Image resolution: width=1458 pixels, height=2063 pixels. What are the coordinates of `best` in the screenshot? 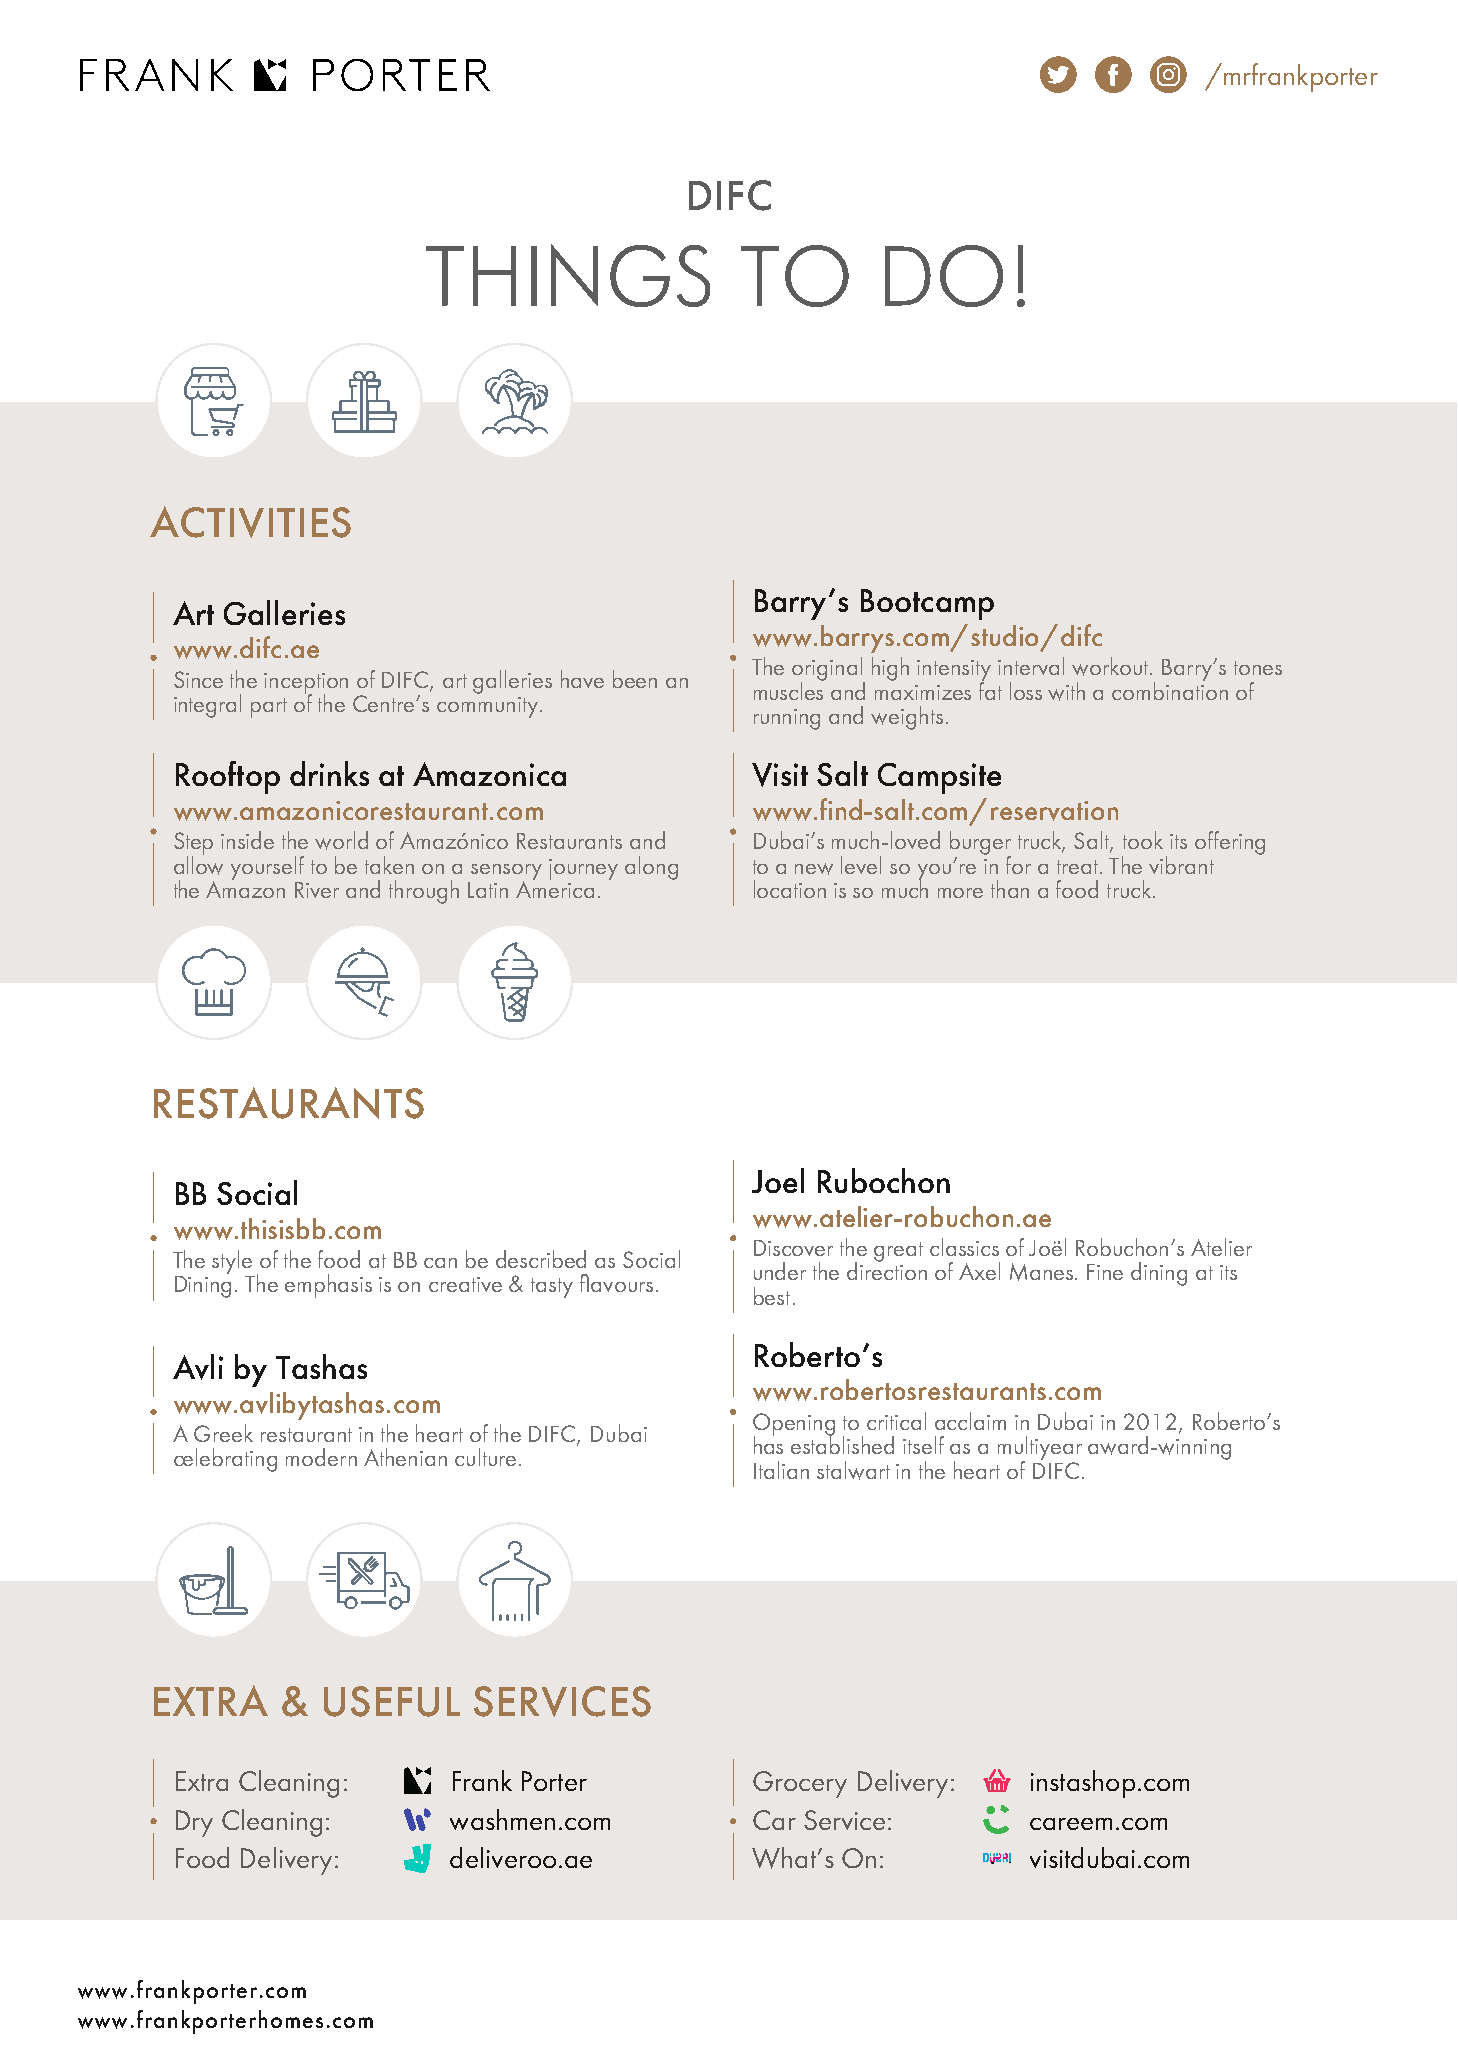 It's located at (772, 1296).
